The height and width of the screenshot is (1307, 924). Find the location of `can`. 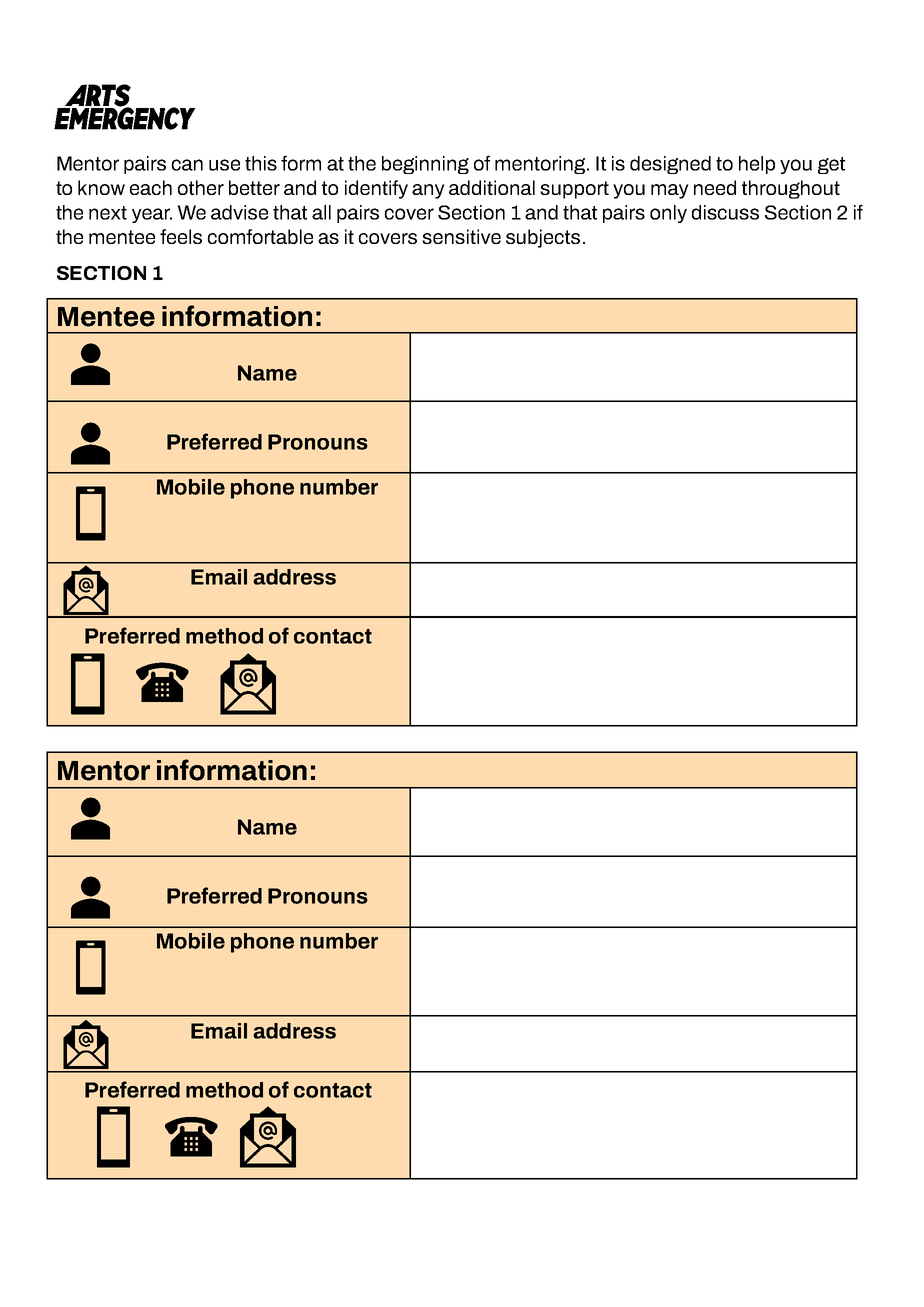

can is located at coordinates (187, 165).
